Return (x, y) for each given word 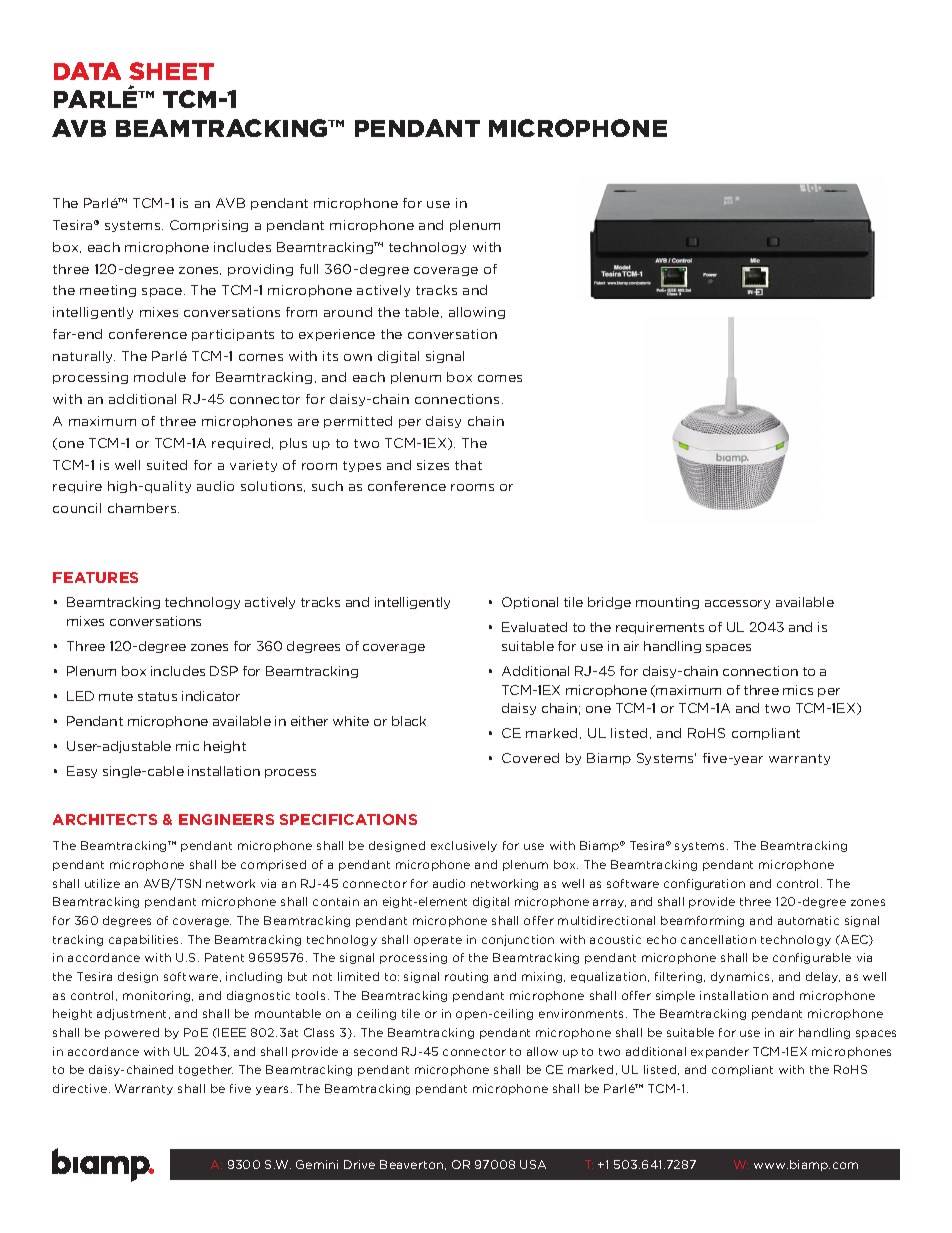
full (309, 269)
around (348, 312)
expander (720, 1052)
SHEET (171, 71)
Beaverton (413, 1165)
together (206, 1070)
